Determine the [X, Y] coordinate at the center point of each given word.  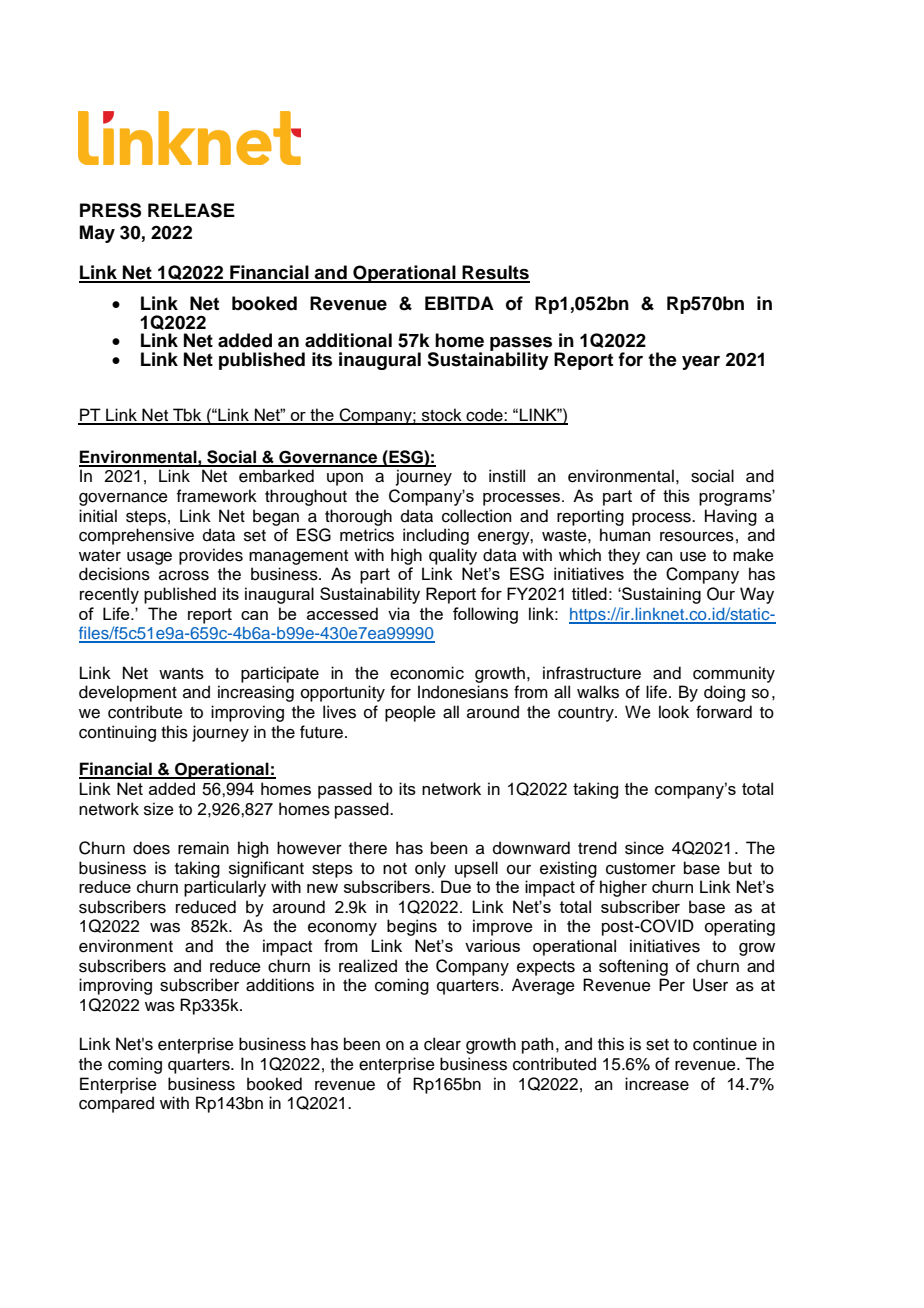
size [159, 809]
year [701, 363]
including [436, 536]
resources [697, 537]
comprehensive [136, 536]
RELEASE [191, 210]
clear [442, 1044]
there [368, 848]
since [644, 848]
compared [116, 1104]
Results [495, 273]
